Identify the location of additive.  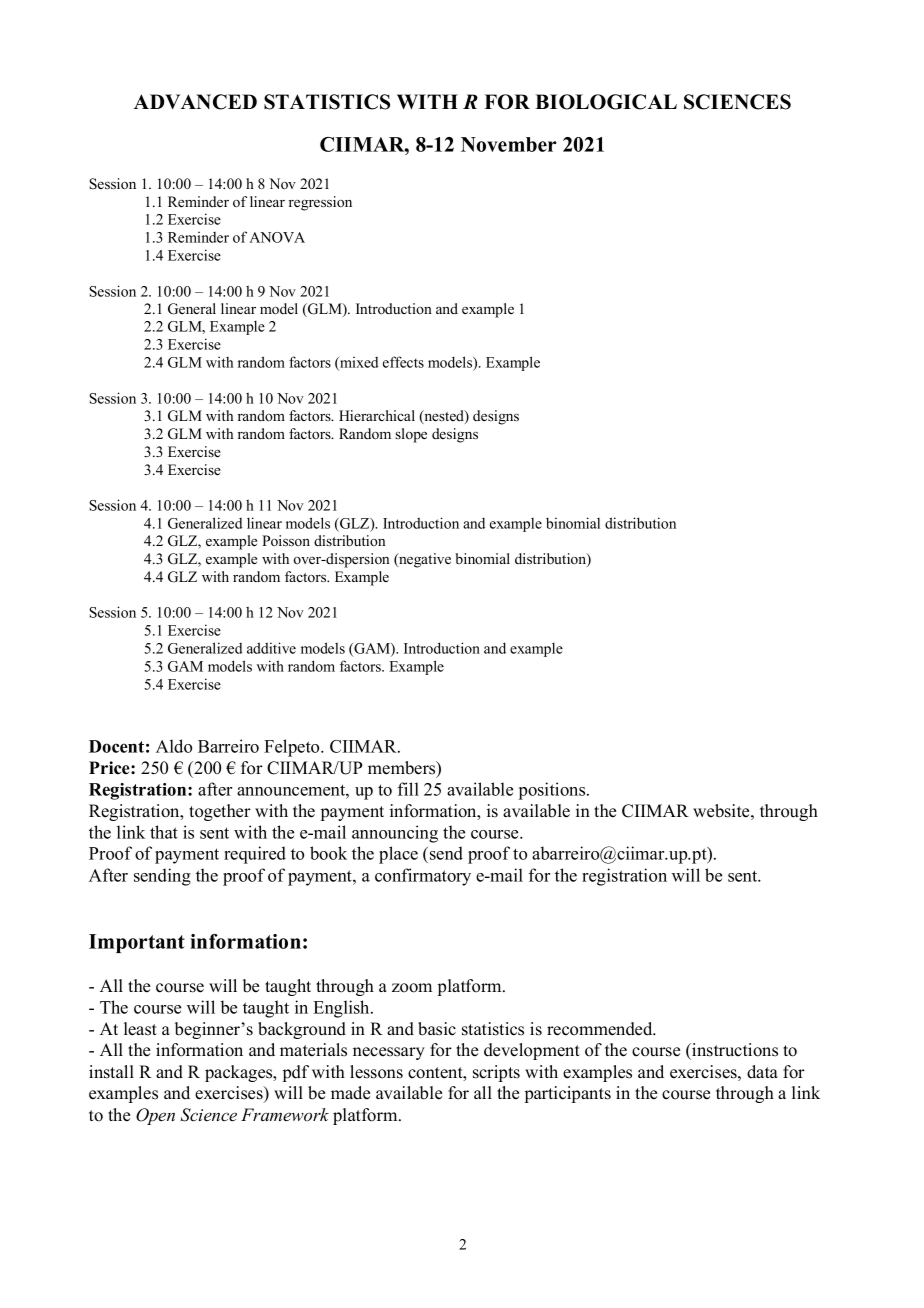
(271, 648).
